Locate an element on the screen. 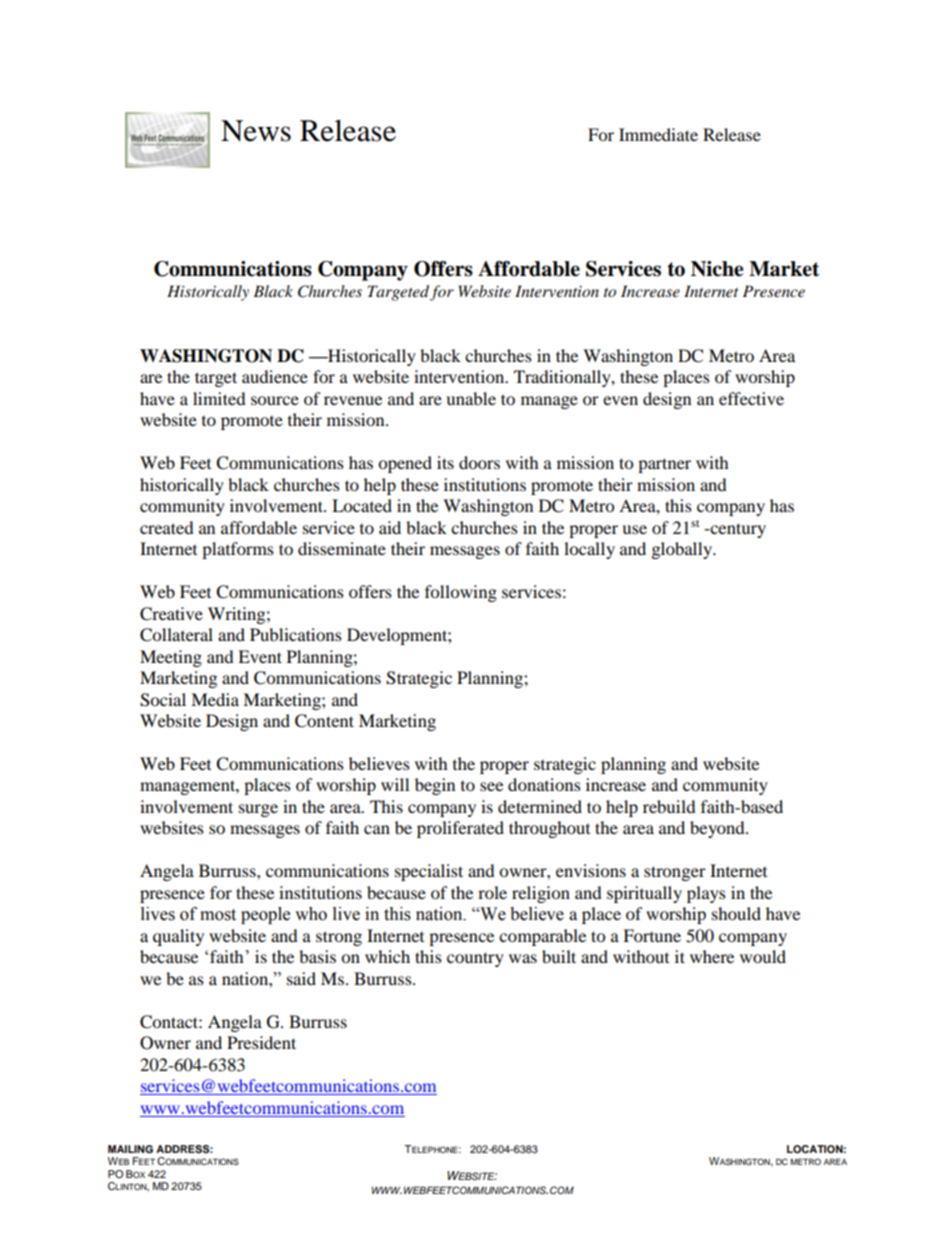 The image size is (952, 1233). unable is located at coordinates (471, 398).
